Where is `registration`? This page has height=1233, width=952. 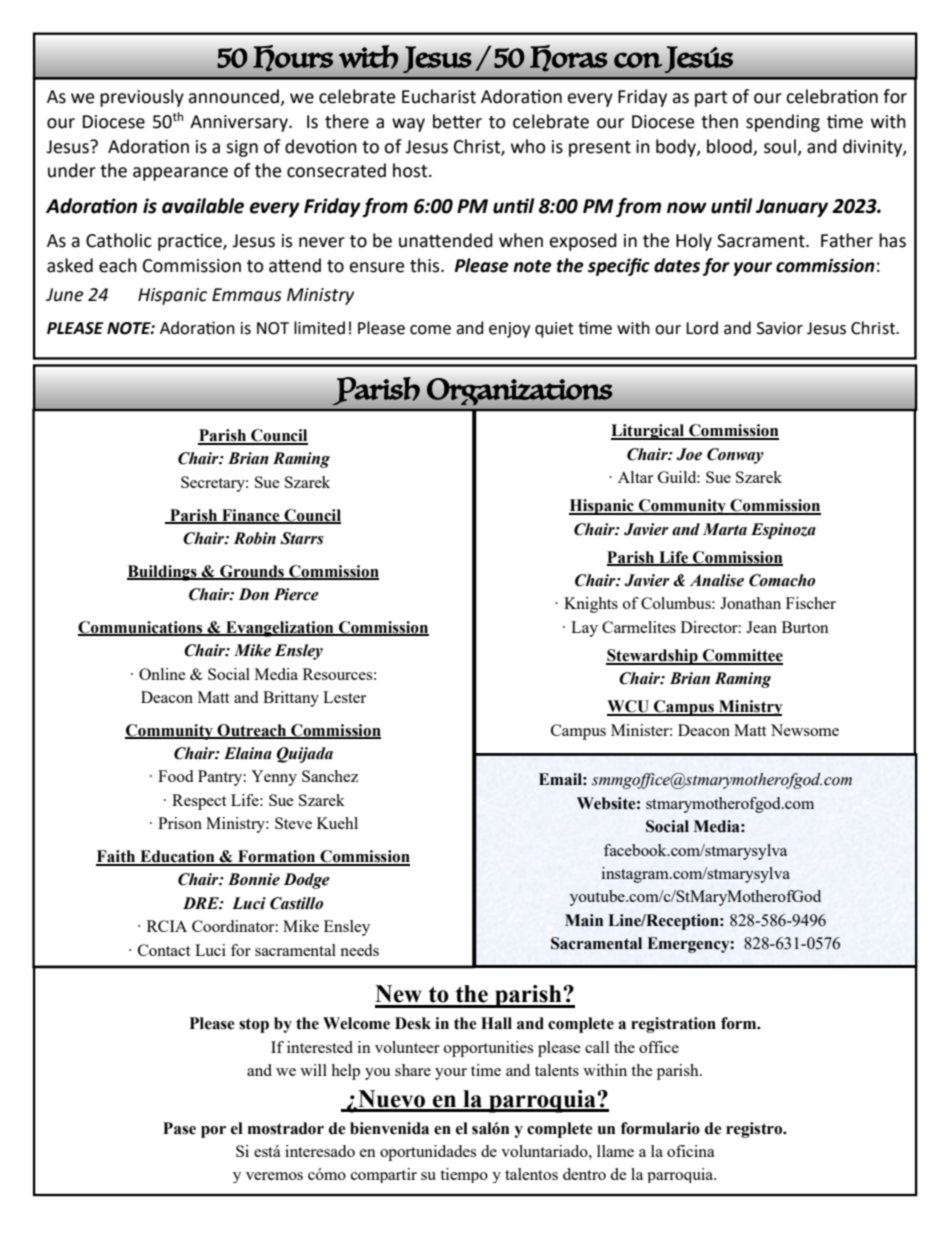 registration is located at coordinates (673, 1025).
